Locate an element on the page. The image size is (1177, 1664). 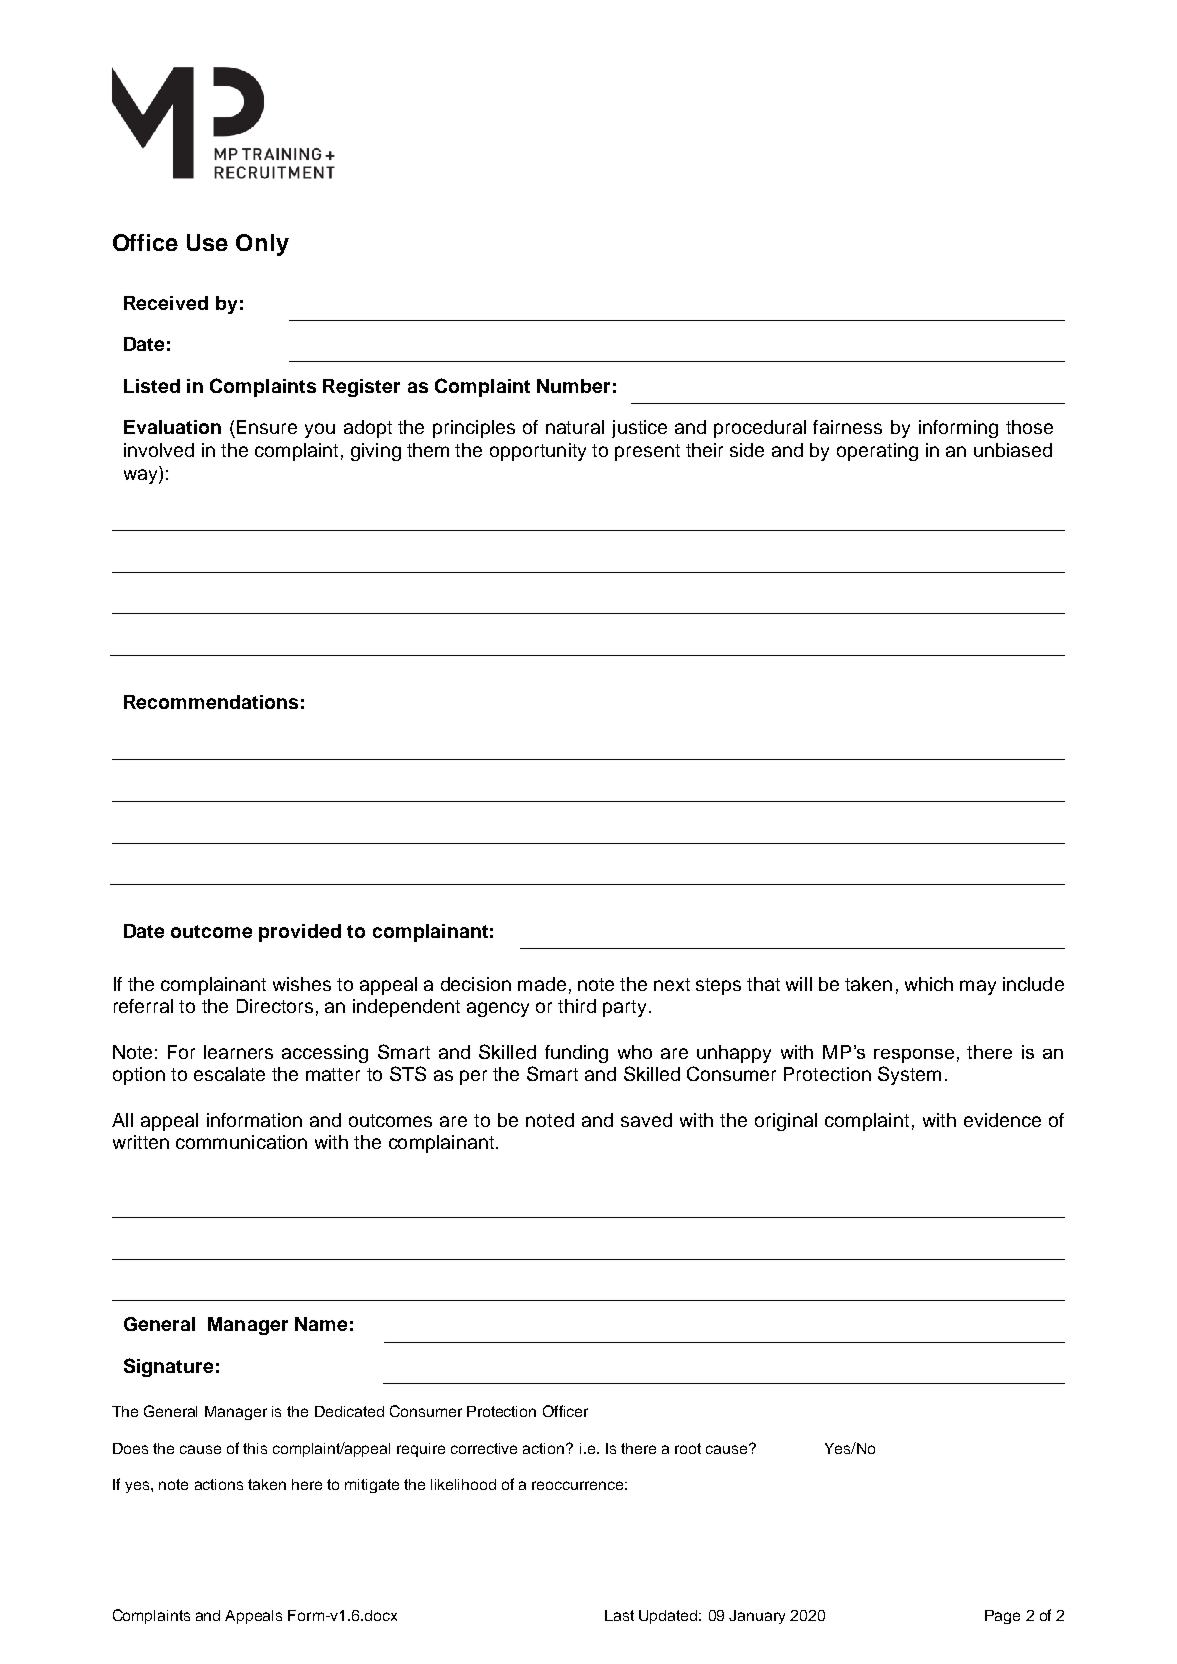
Only is located at coordinates (262, 245).
